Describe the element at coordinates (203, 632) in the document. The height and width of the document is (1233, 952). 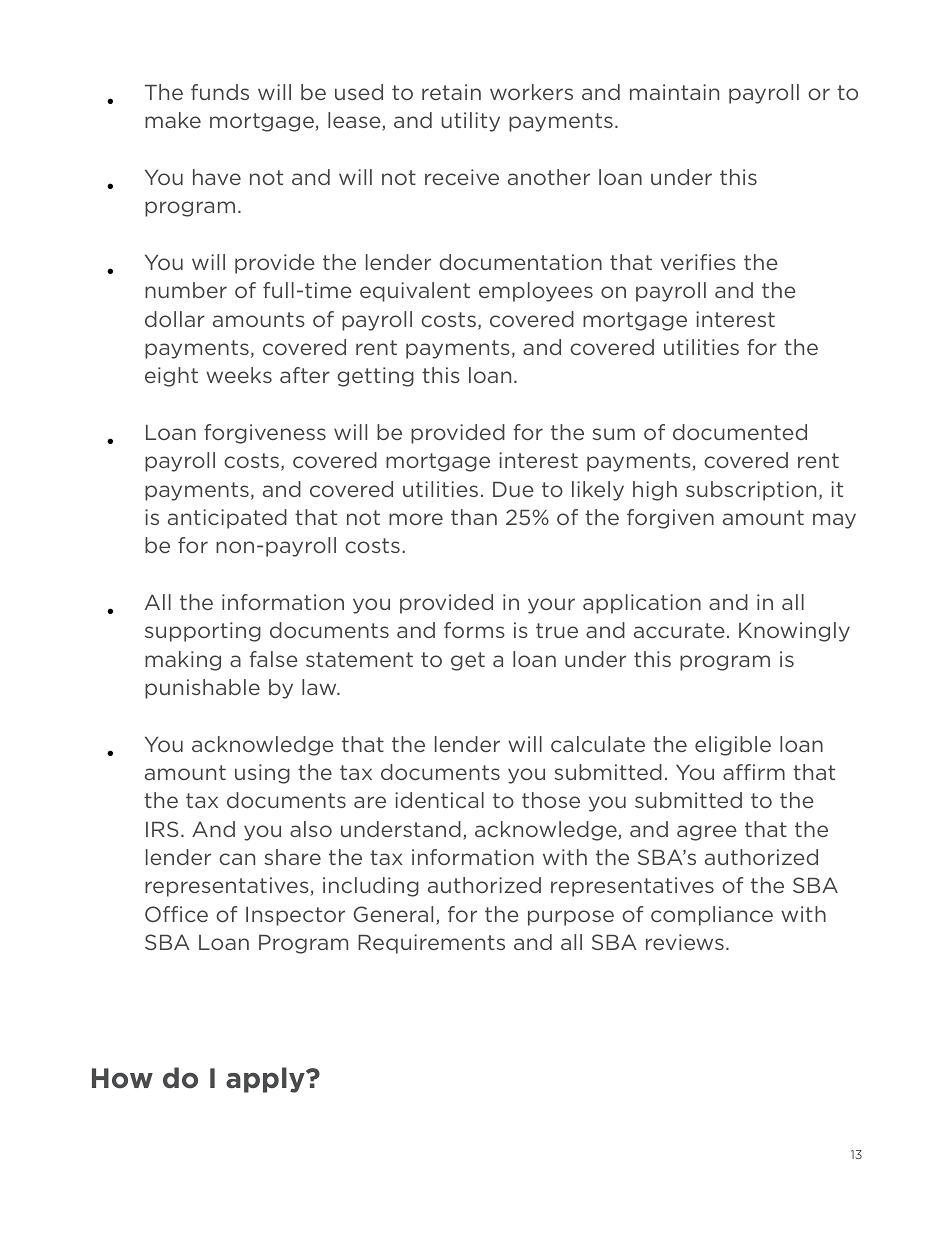
I see `supporting` at that location.
